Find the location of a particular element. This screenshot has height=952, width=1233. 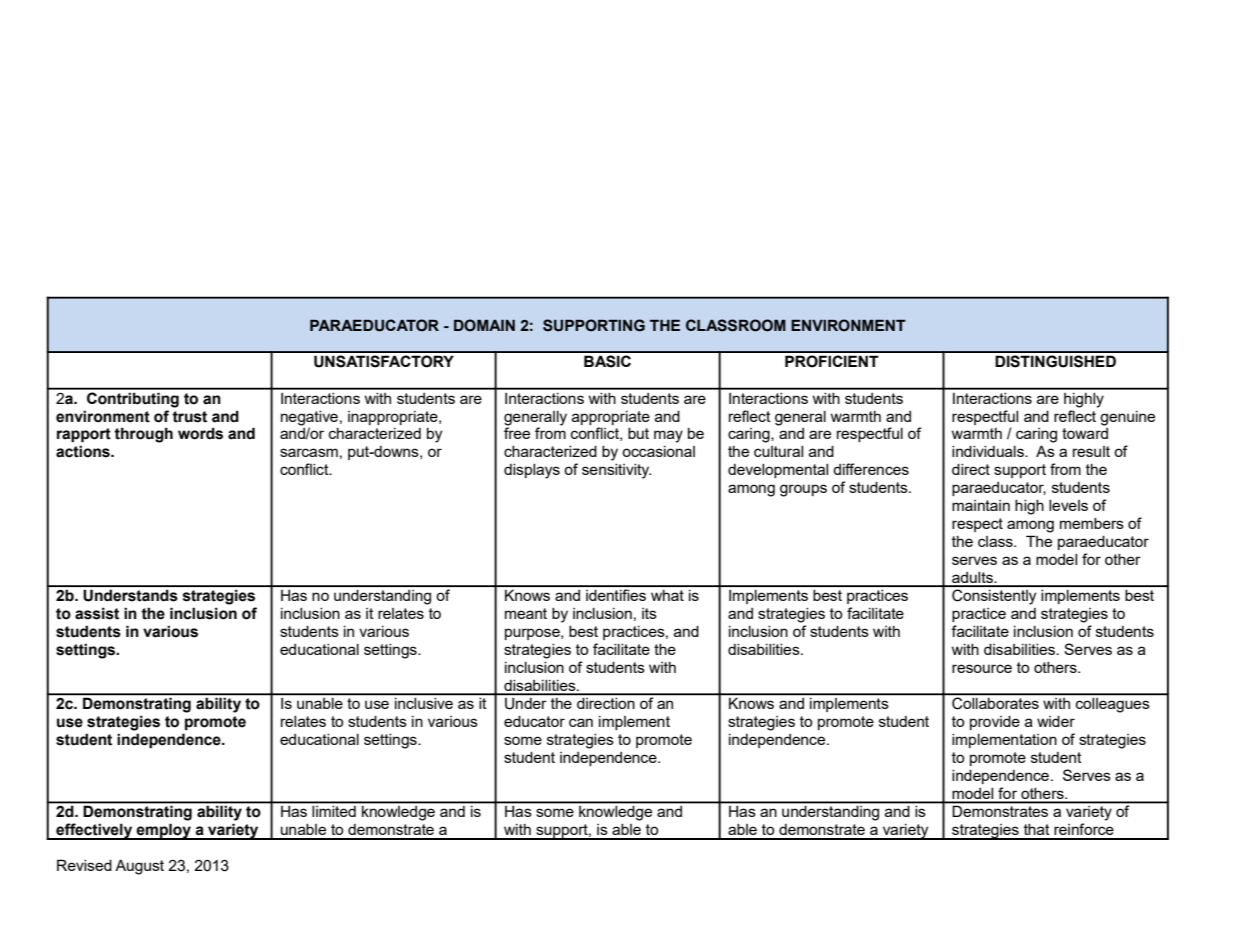

limited is located at coordinates (334, 811).
